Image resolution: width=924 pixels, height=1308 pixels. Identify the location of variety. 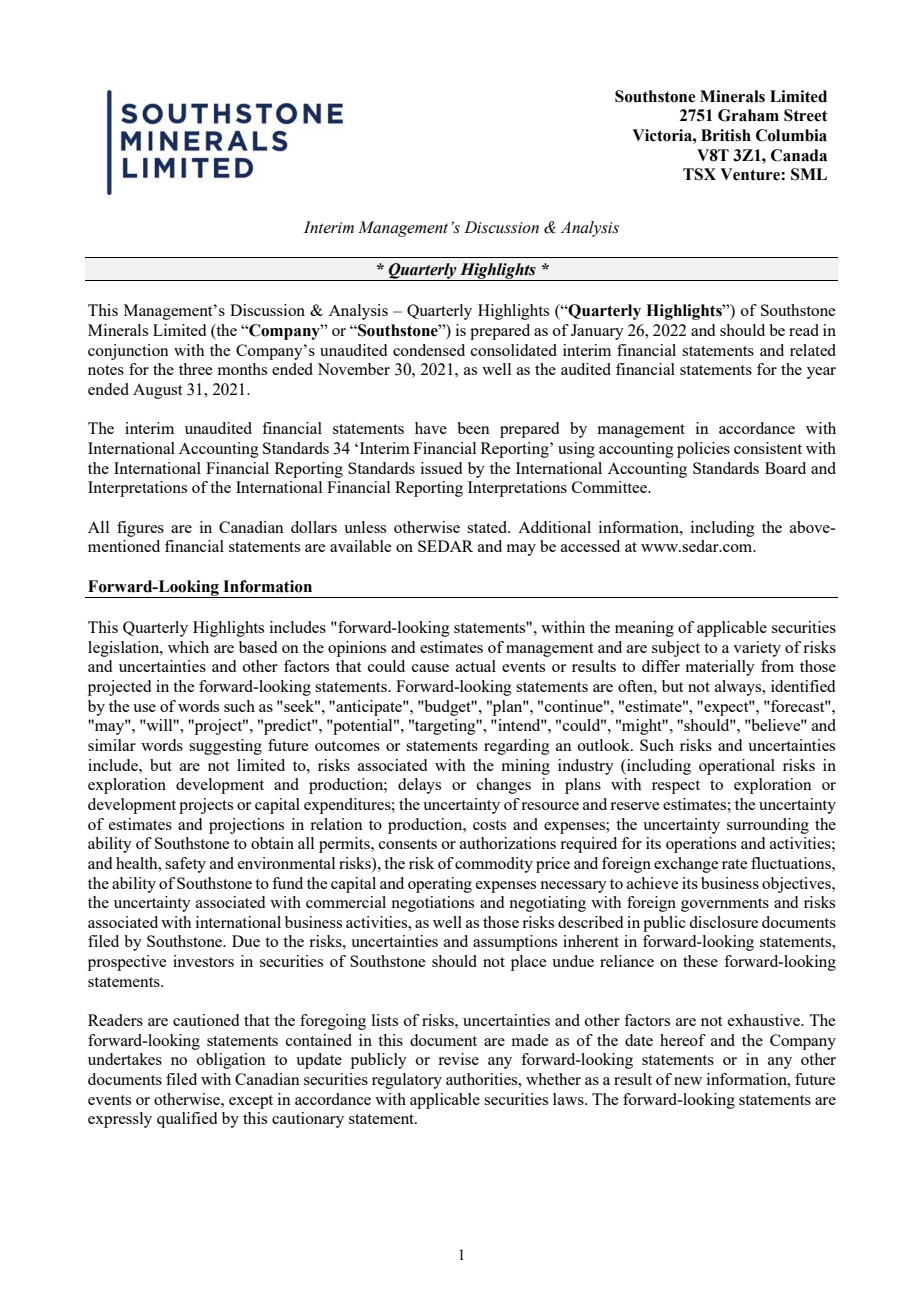
(757, 649).
